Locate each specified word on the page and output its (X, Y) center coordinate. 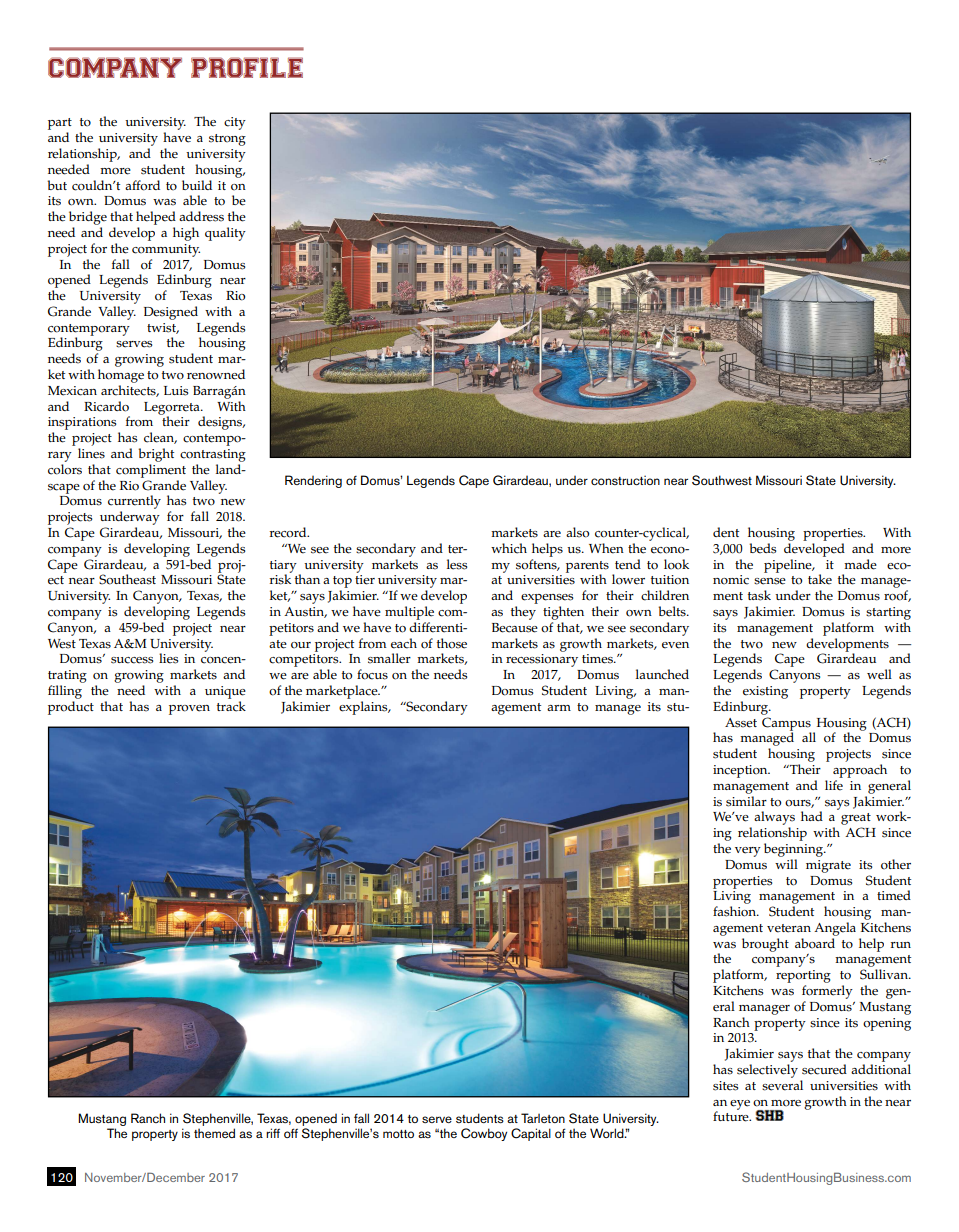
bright (156, 455)
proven (189, 710)
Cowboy (484, 1134)
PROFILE (247, 67)
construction (625, 480)
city (235, 123)
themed (214, 1133)
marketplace (343, 692)
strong (227, 140)
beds (762, 548)
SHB (770, 1115)
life (834, 785)
